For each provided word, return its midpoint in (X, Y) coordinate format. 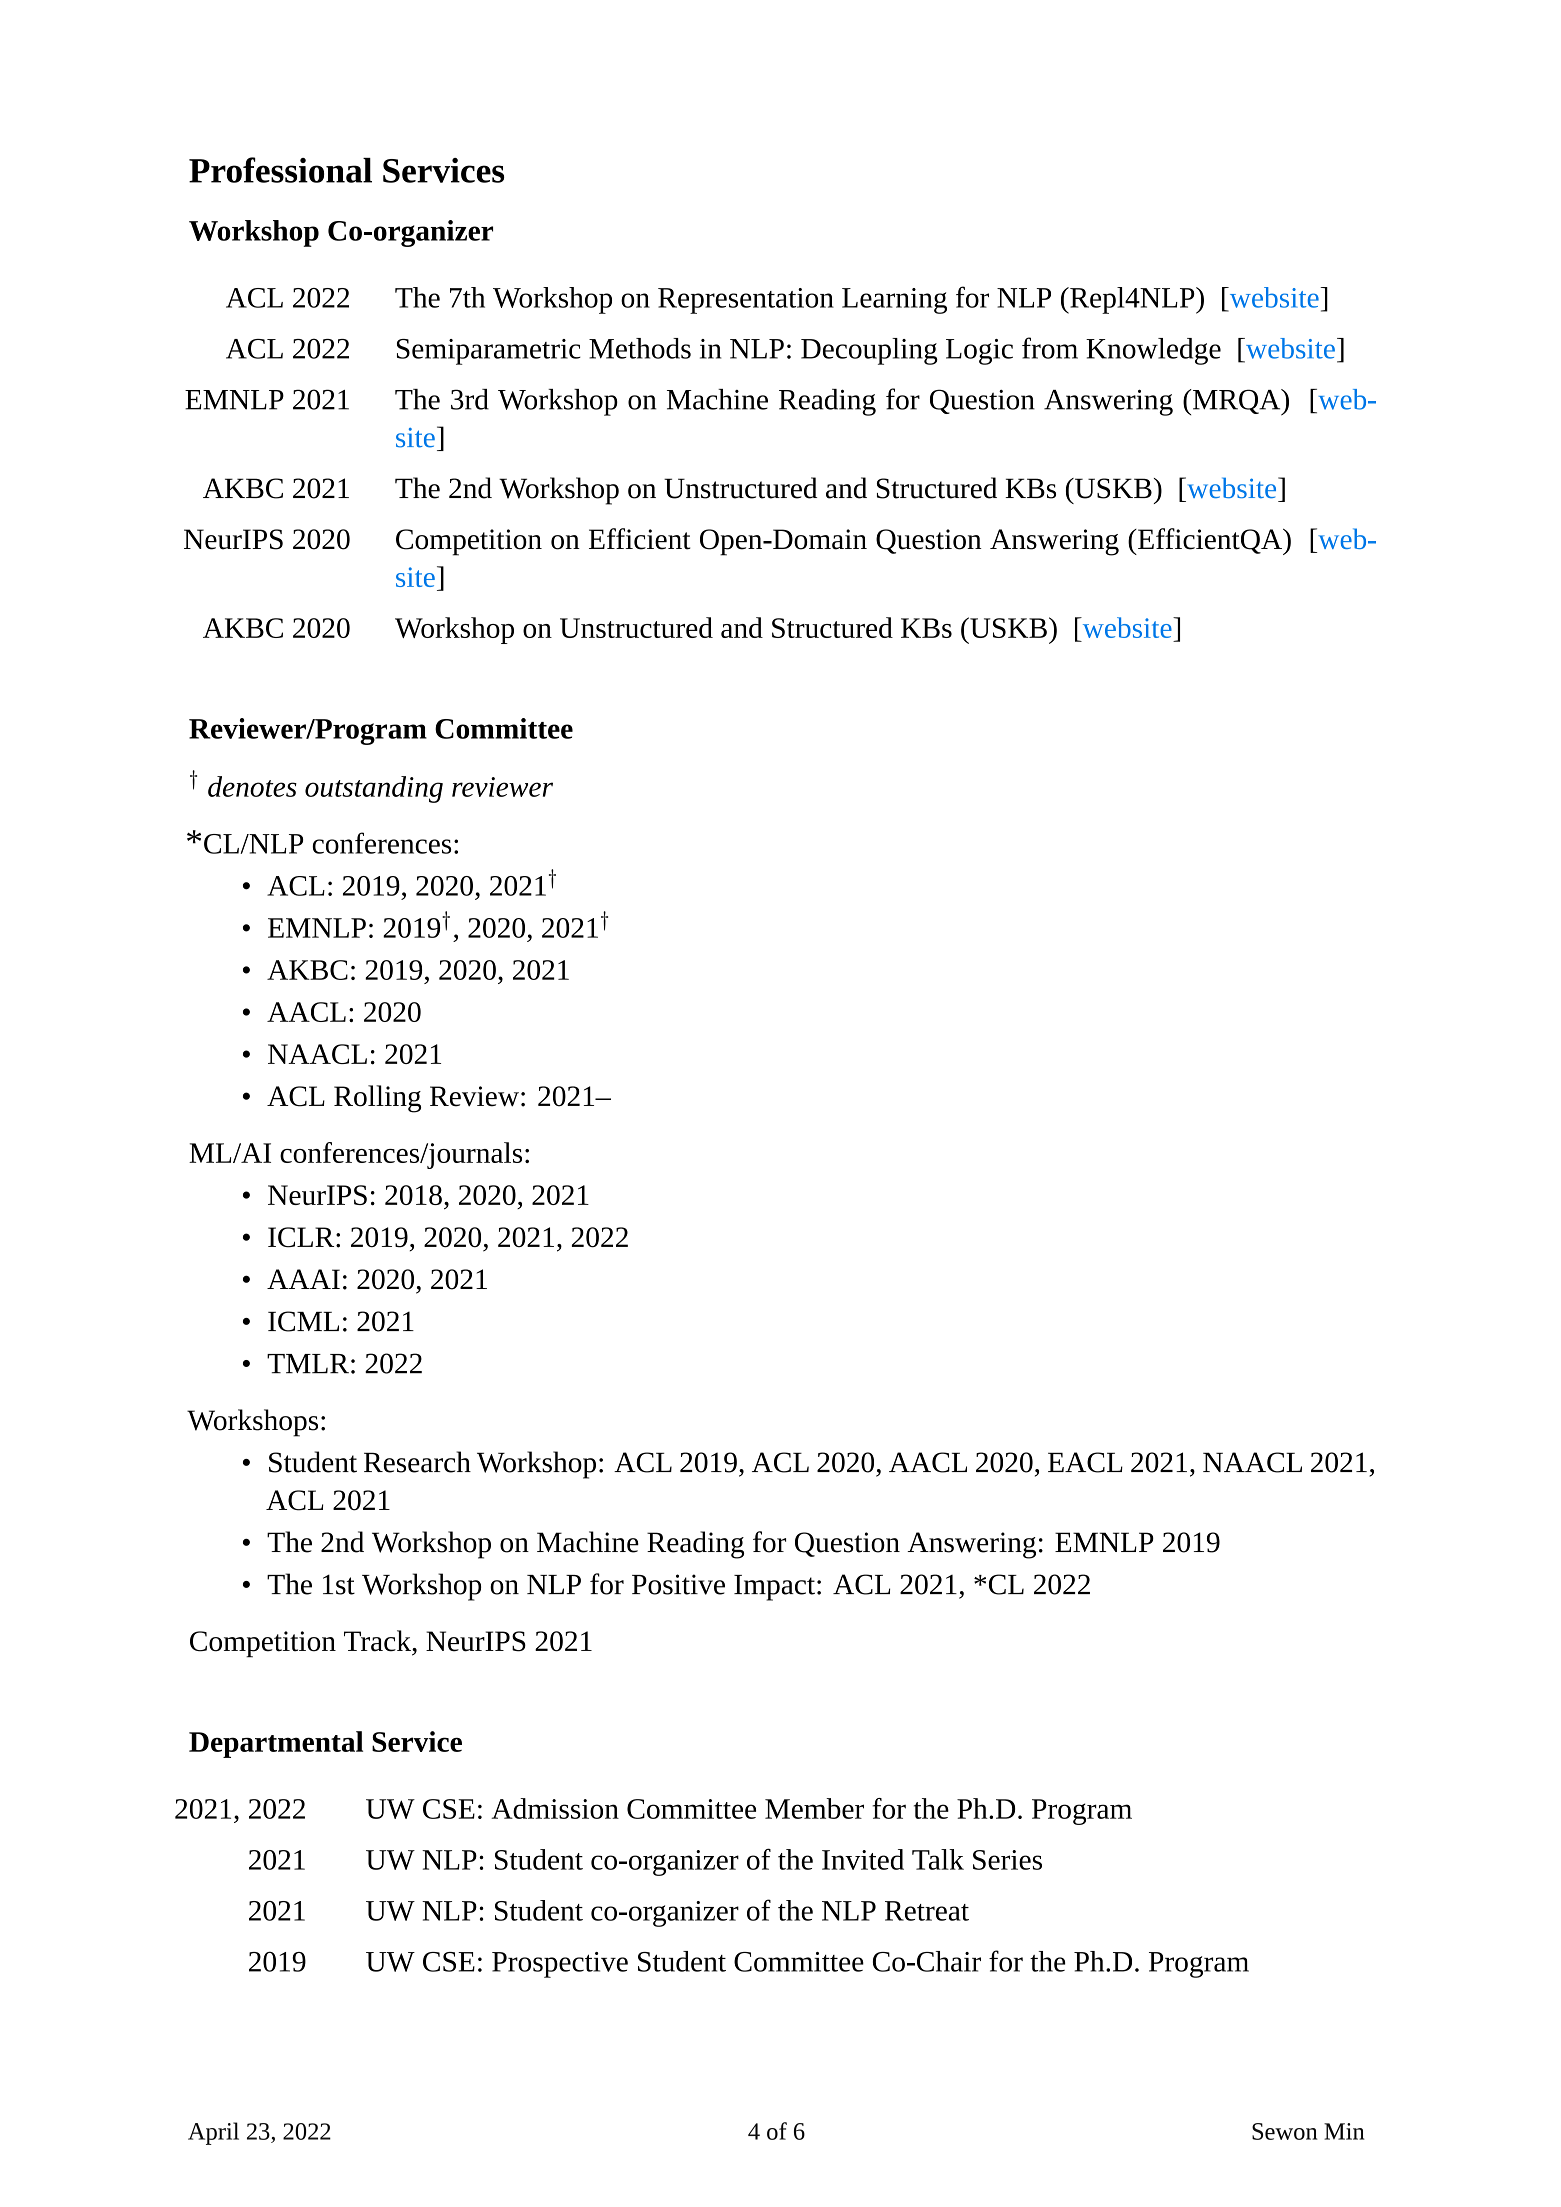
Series (1007, 1860)
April (213, 2133)
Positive (678, 1584)
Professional (280, 170)
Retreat (927, 1911)
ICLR (302, 1237)
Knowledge (1153, 351)
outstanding (374, 789)
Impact (774, 1588)
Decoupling (869, 351)
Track (378, 1641)
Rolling (377, 1099)
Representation (746, 301)
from (1050, 348)
